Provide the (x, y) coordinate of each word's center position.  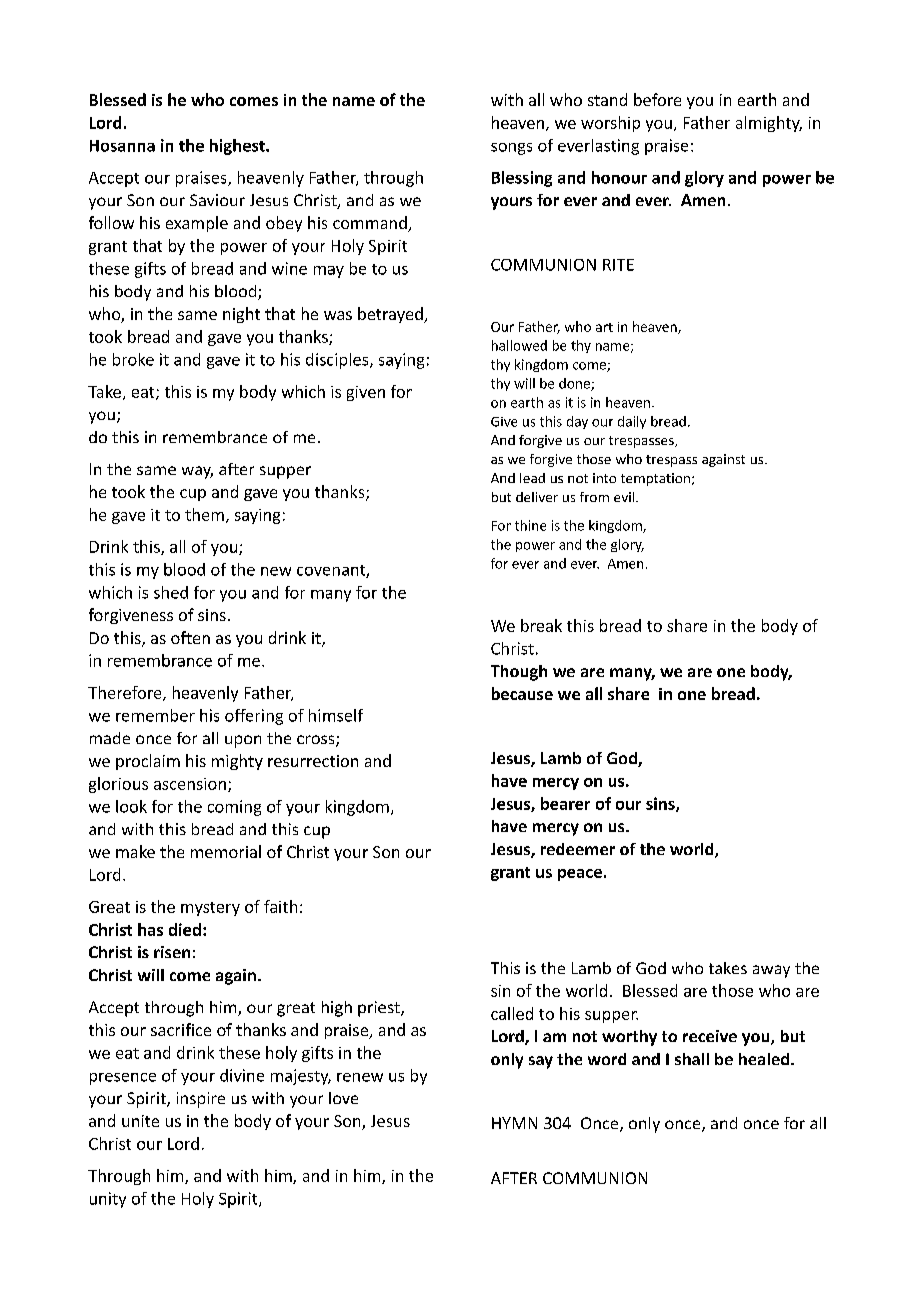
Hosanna (122, 146)
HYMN (514, 1123)
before (657, 99)
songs (511, 149)
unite (140, 1121)
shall (692, 1059)
